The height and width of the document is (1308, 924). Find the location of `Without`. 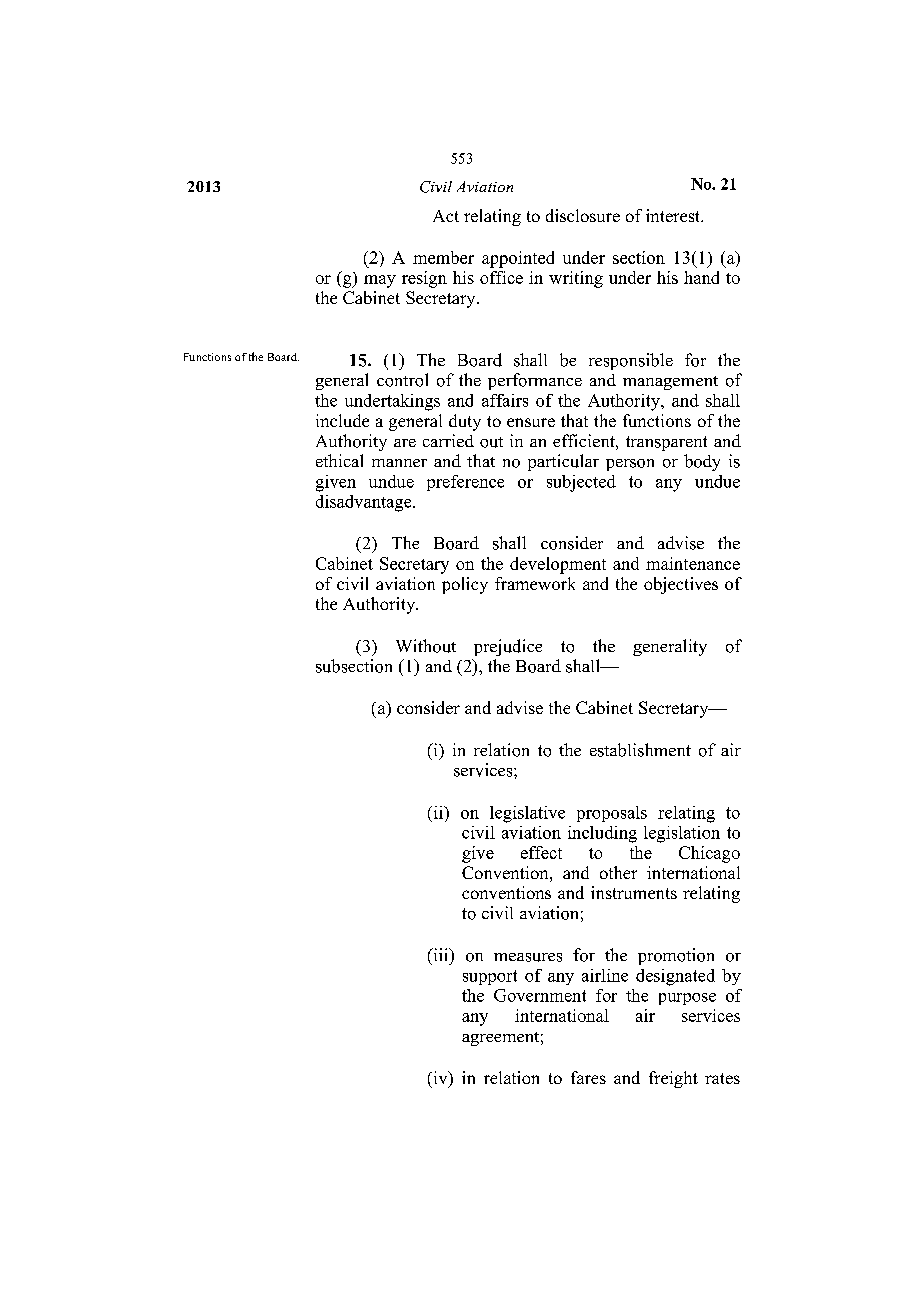

Without is located at coordinates (426, 646).
